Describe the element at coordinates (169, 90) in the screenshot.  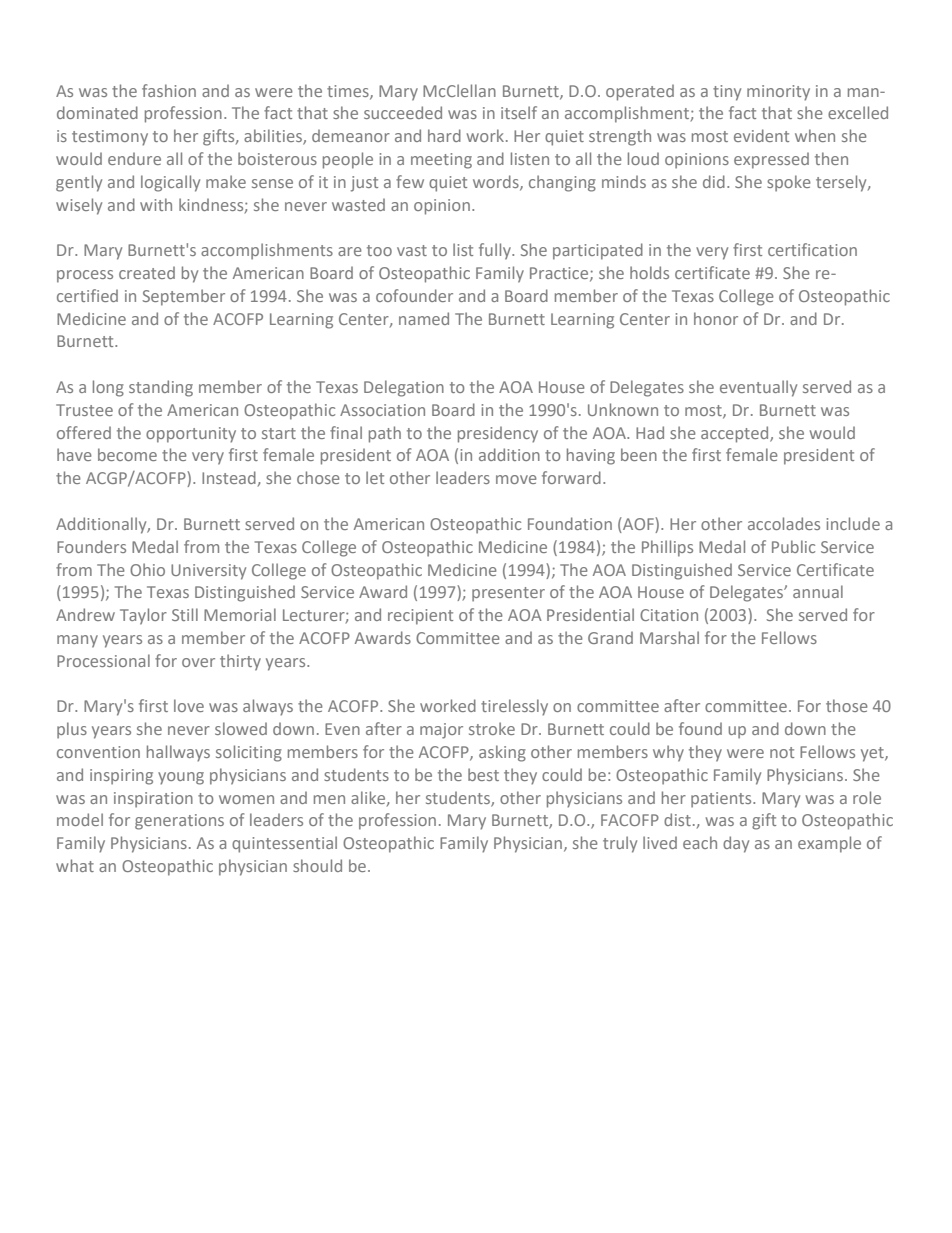
I see `fashion` at that location.
